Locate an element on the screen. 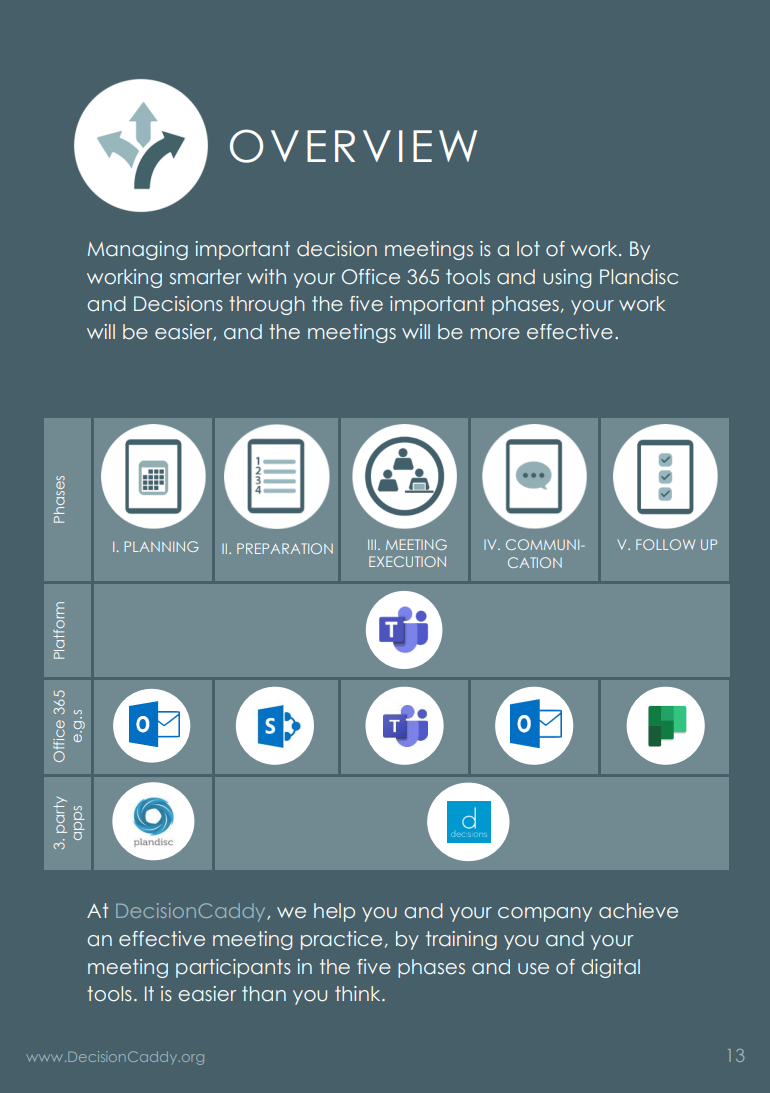  lot is located at coordinates (528, 249).
